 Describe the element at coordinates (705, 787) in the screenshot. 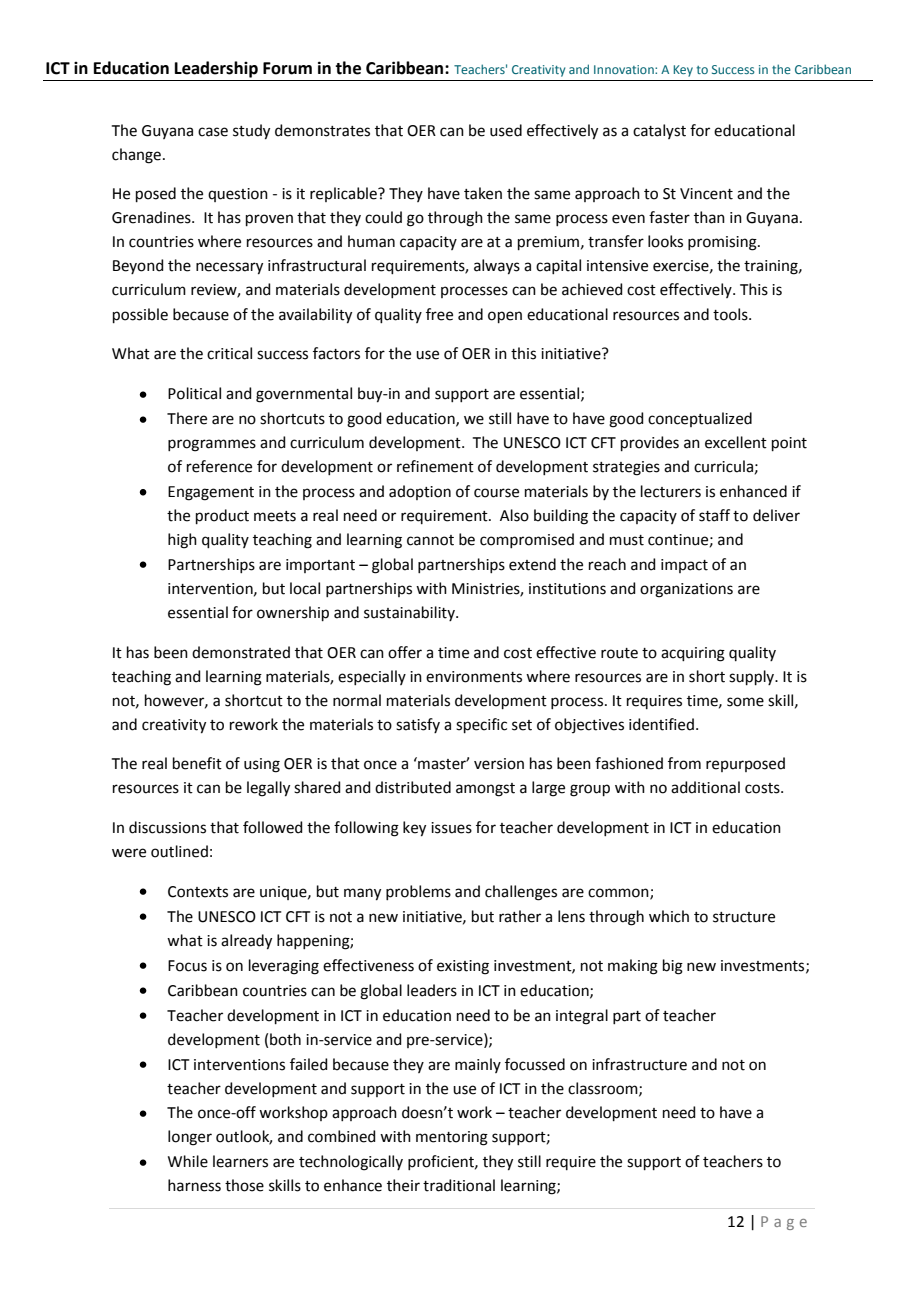

I see `additional` at that location.
